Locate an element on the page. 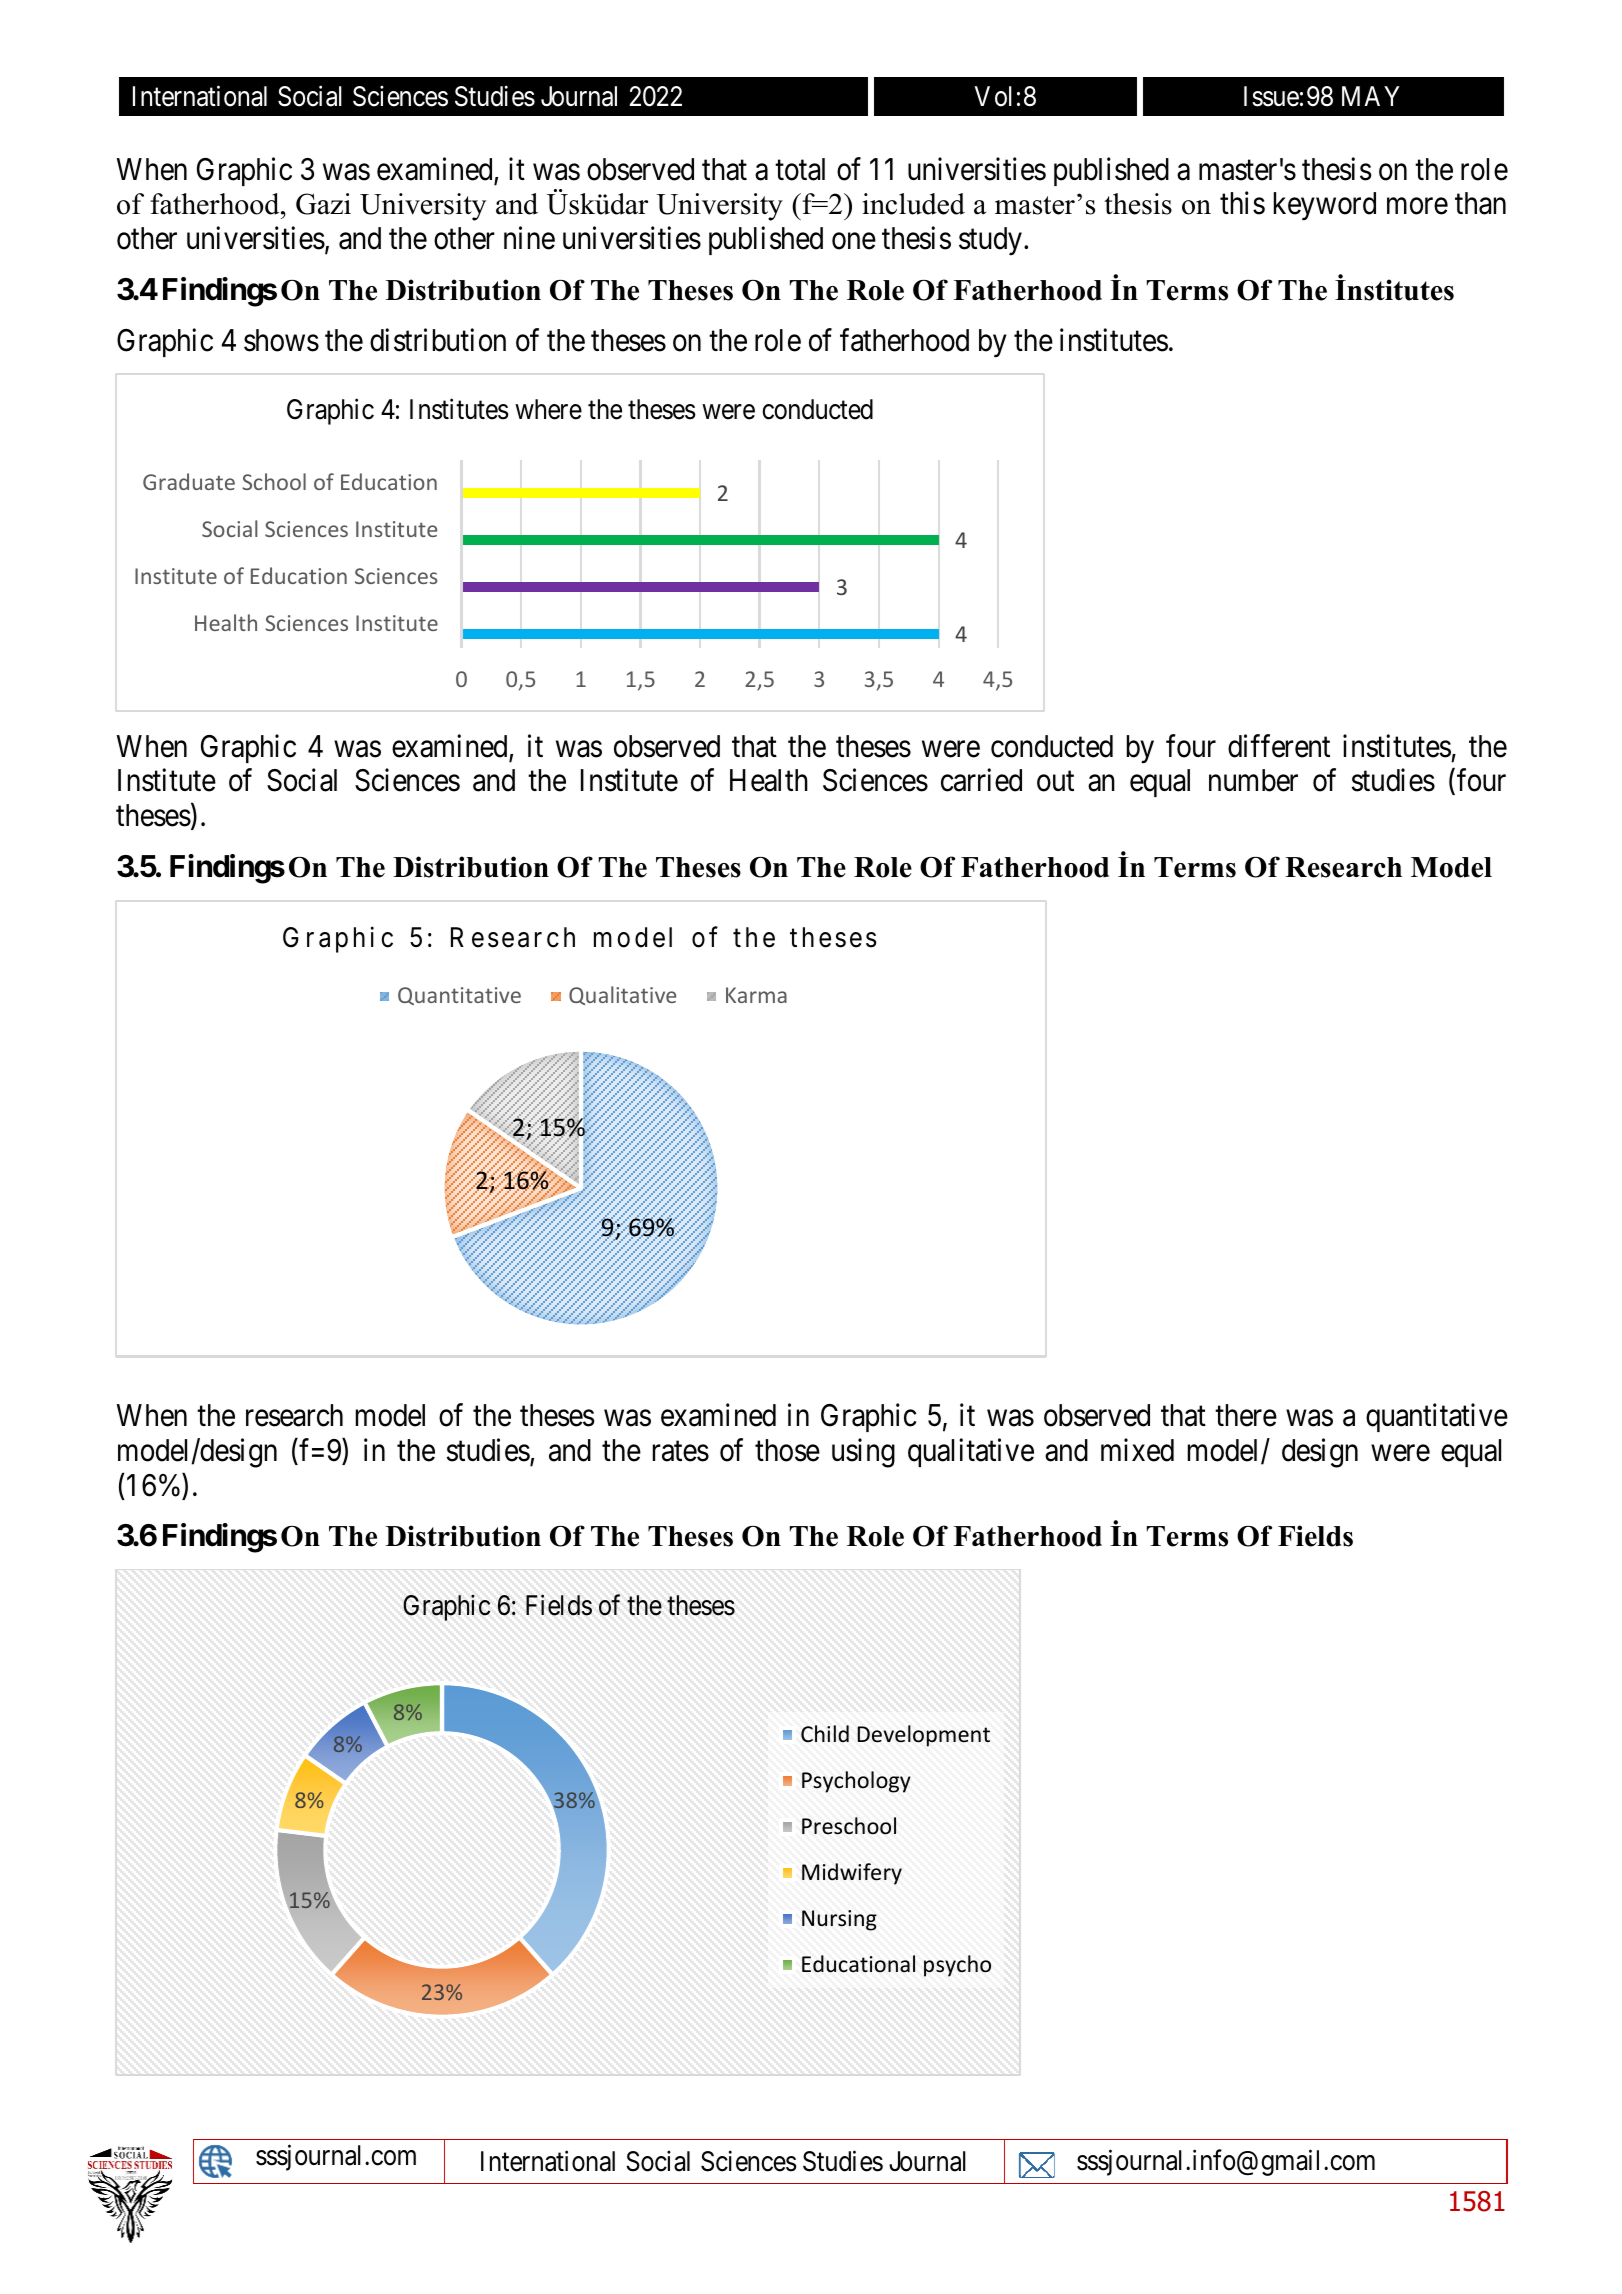 The width and height of the document is (1622, 2294). Karma is located at coordinates (756, 995).
